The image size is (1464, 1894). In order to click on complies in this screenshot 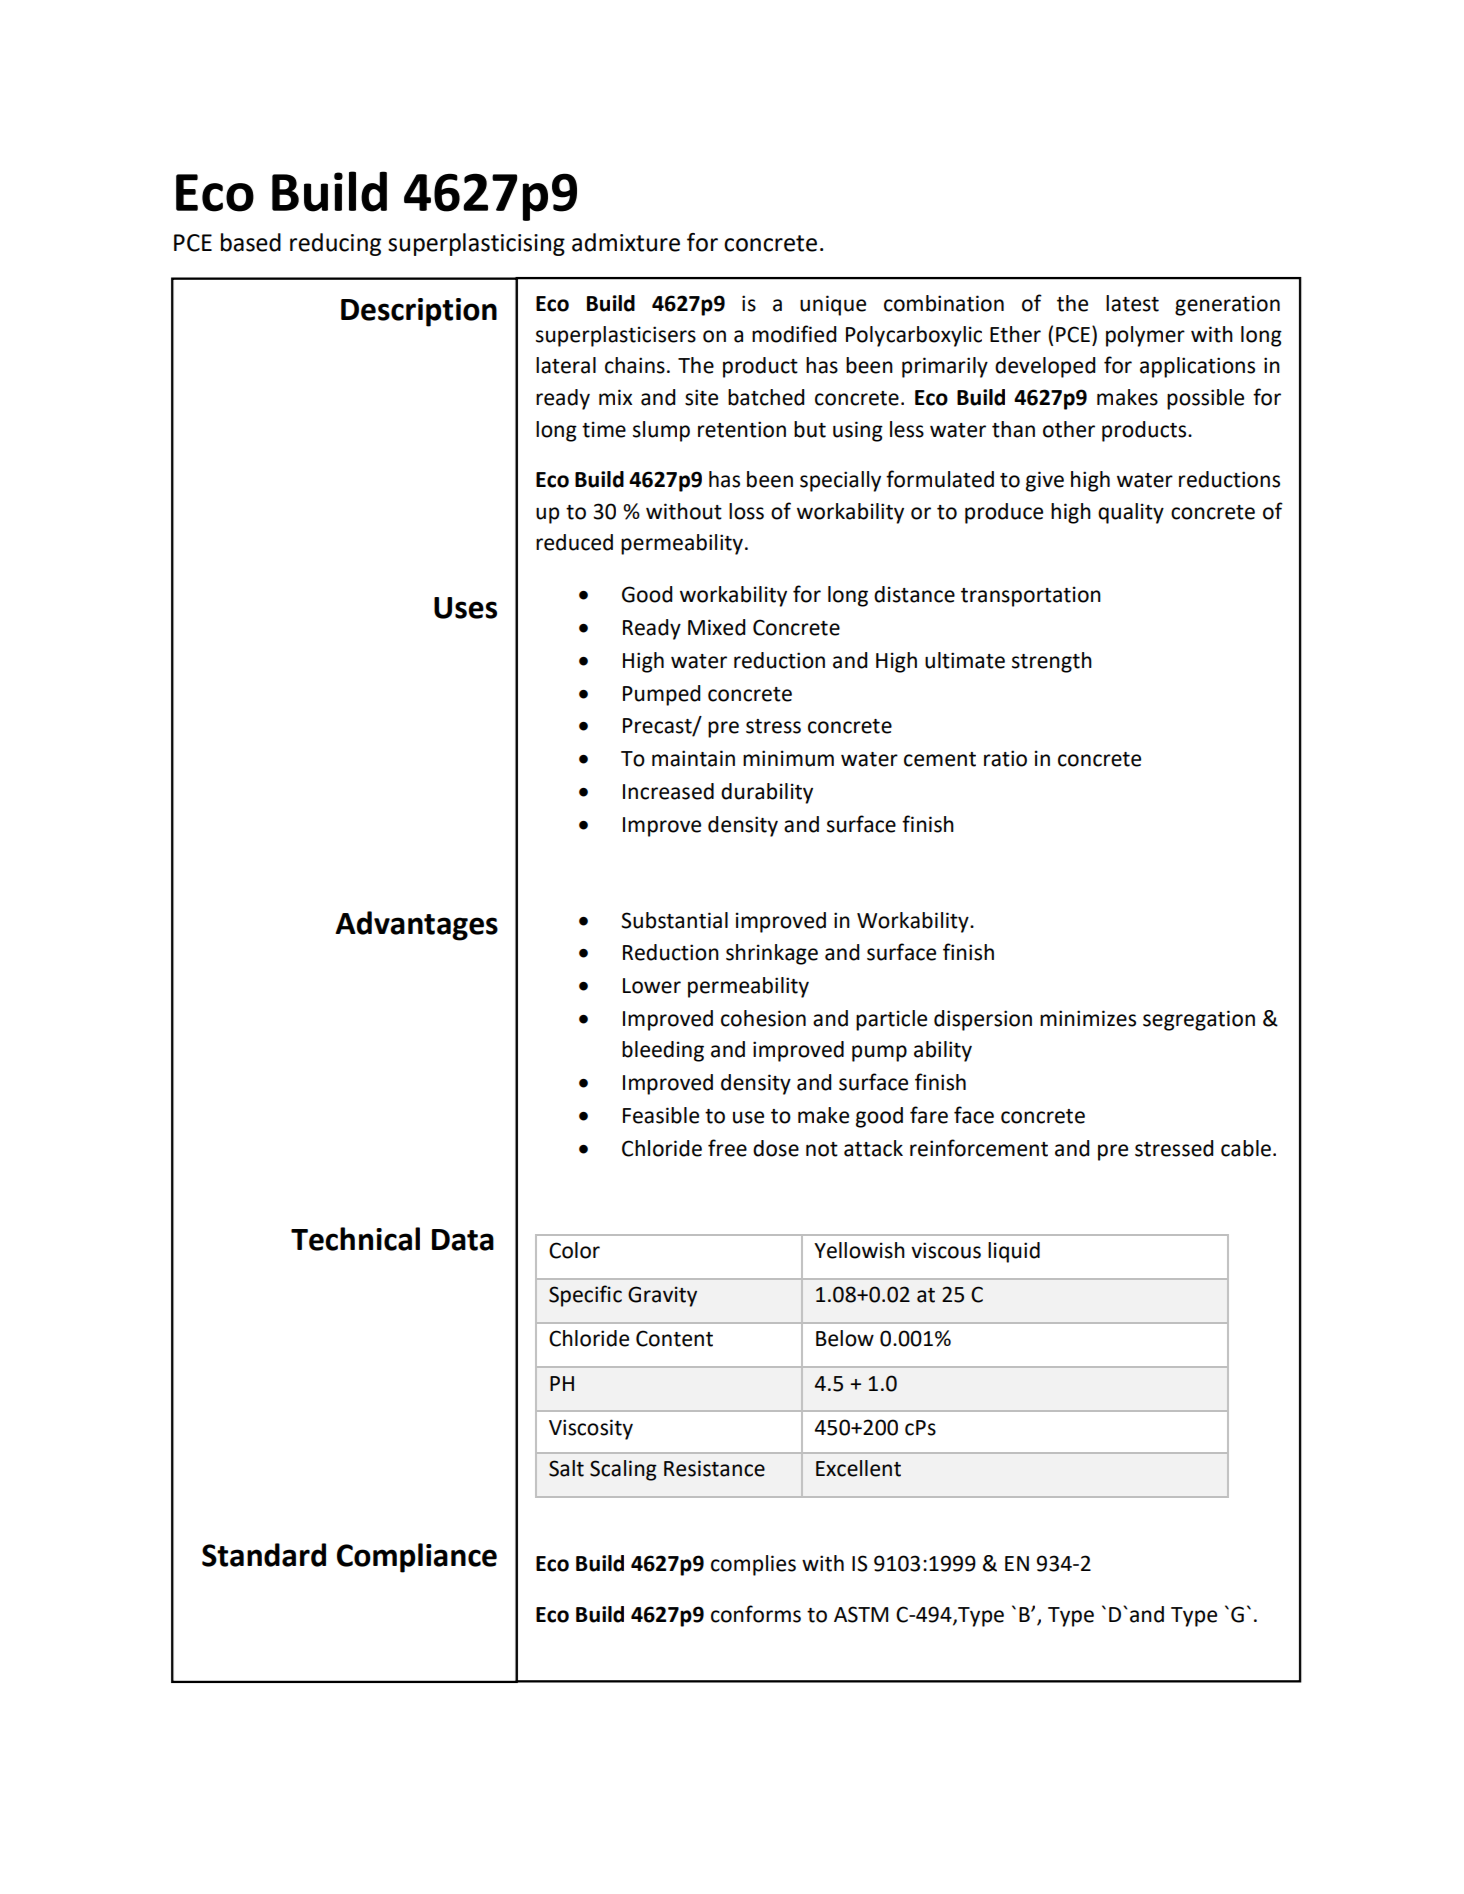, I will do `click(753, 1565)`.
